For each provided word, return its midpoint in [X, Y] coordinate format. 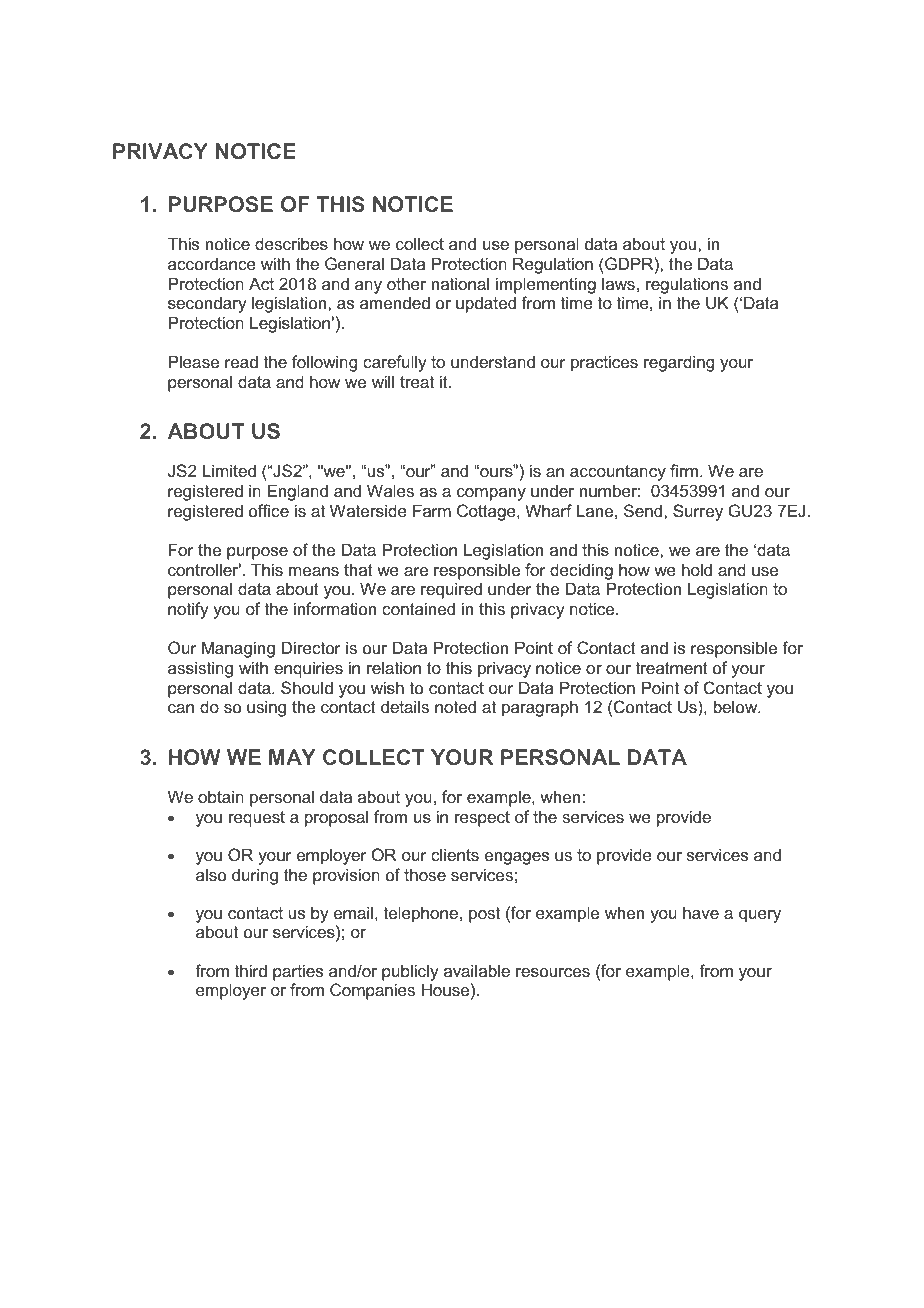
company [491, 494]
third [251, 970]
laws [618, 283]
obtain [221, 796]
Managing [238, 649]
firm [684, 470]
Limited [229, 470]
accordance [212, 263]
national [460, 283]
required [451, 590]
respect [482, 819]
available [477, 970]
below [737, 706]
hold [697, 569]
